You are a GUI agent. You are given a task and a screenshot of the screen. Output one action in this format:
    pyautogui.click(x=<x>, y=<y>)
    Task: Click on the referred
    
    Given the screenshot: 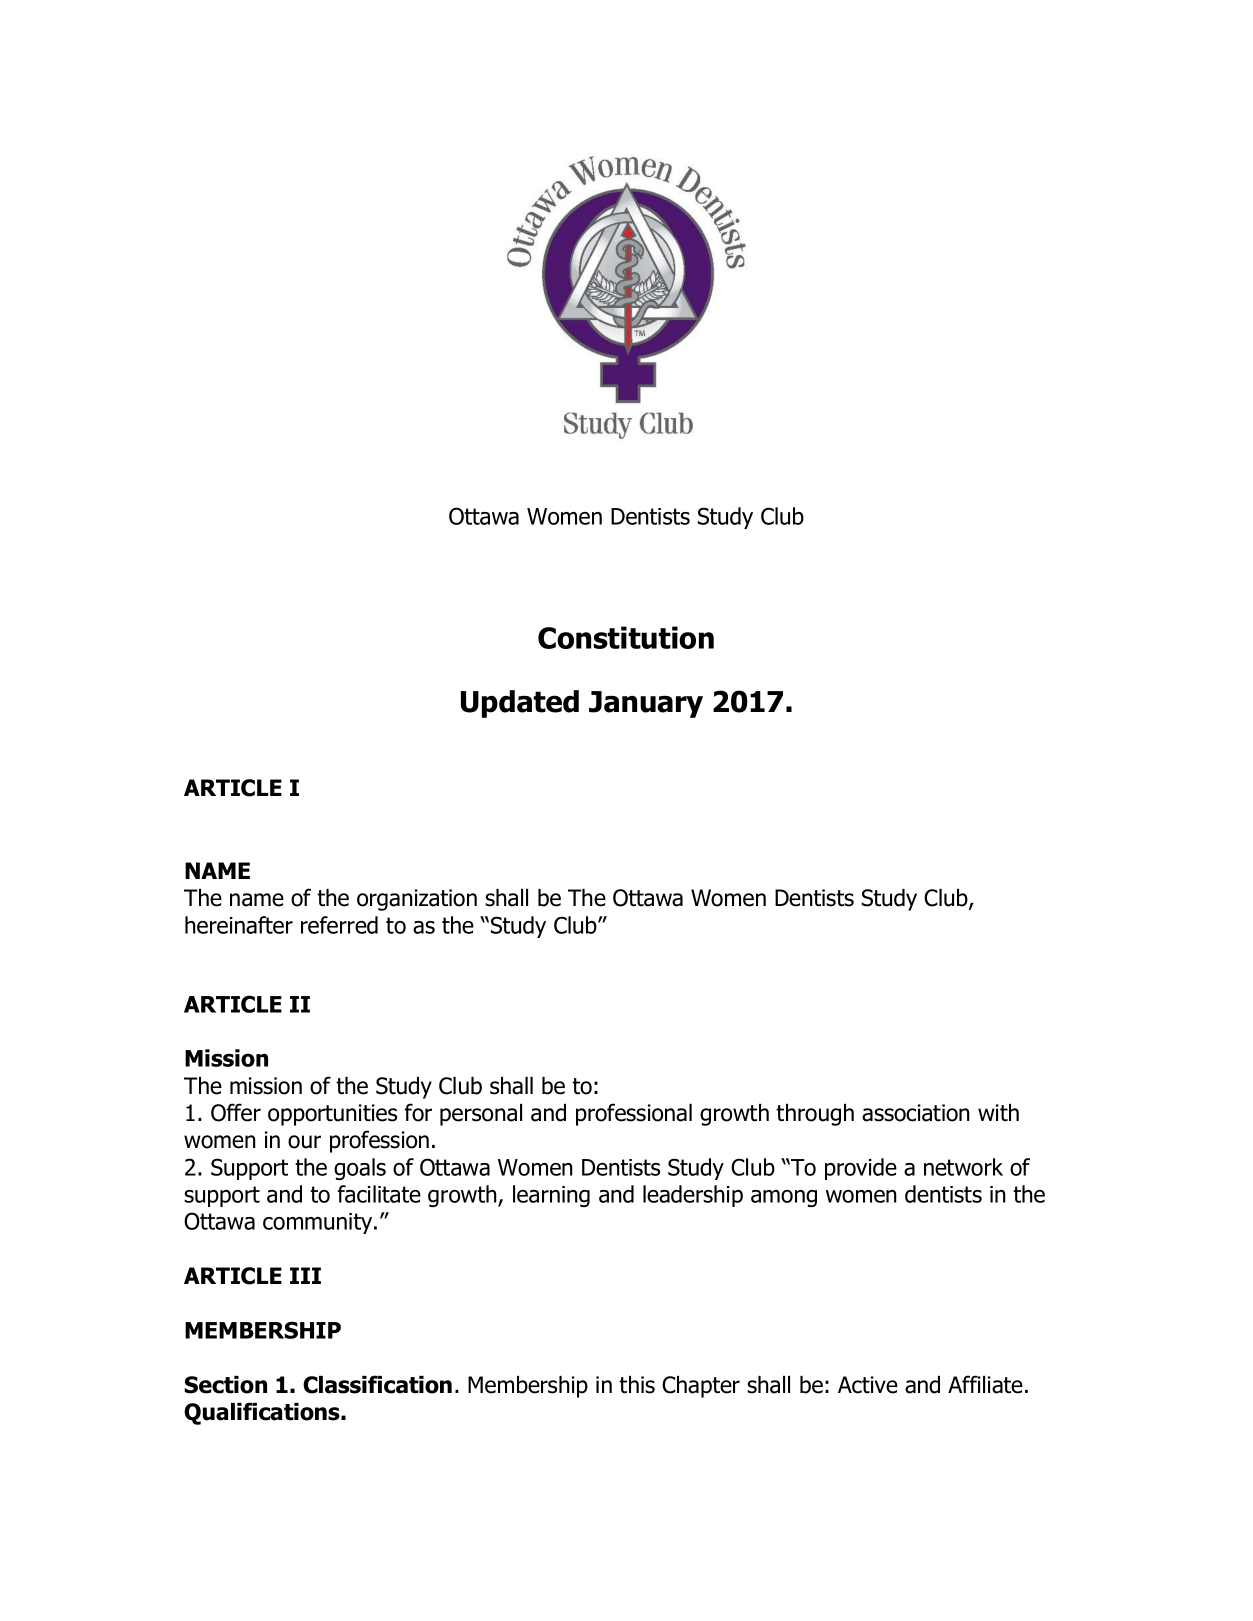 What is the action you would take?
    pyautogui.click(x=339, y=925)
